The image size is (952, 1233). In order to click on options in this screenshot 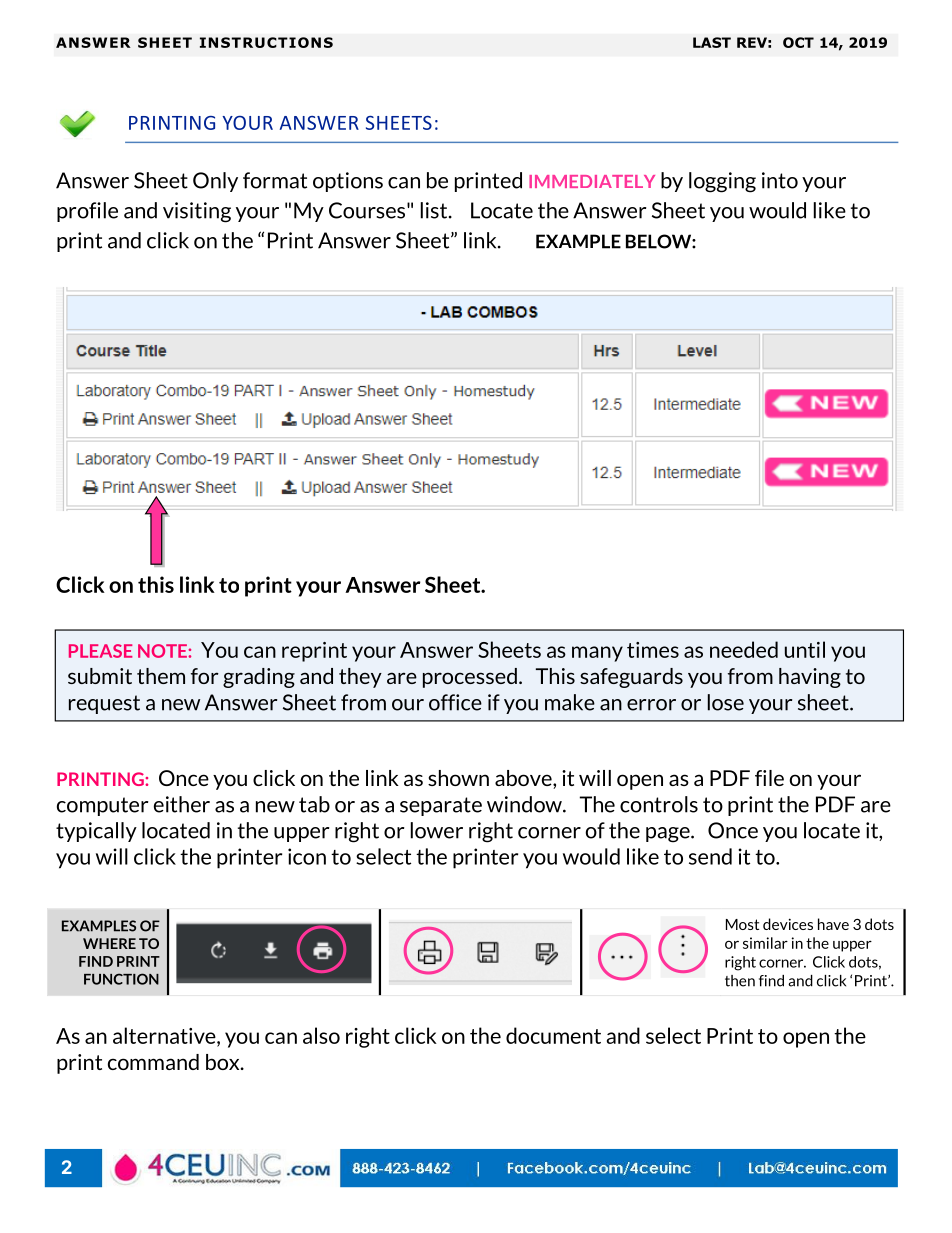, I will do `click(348, 182)`.
